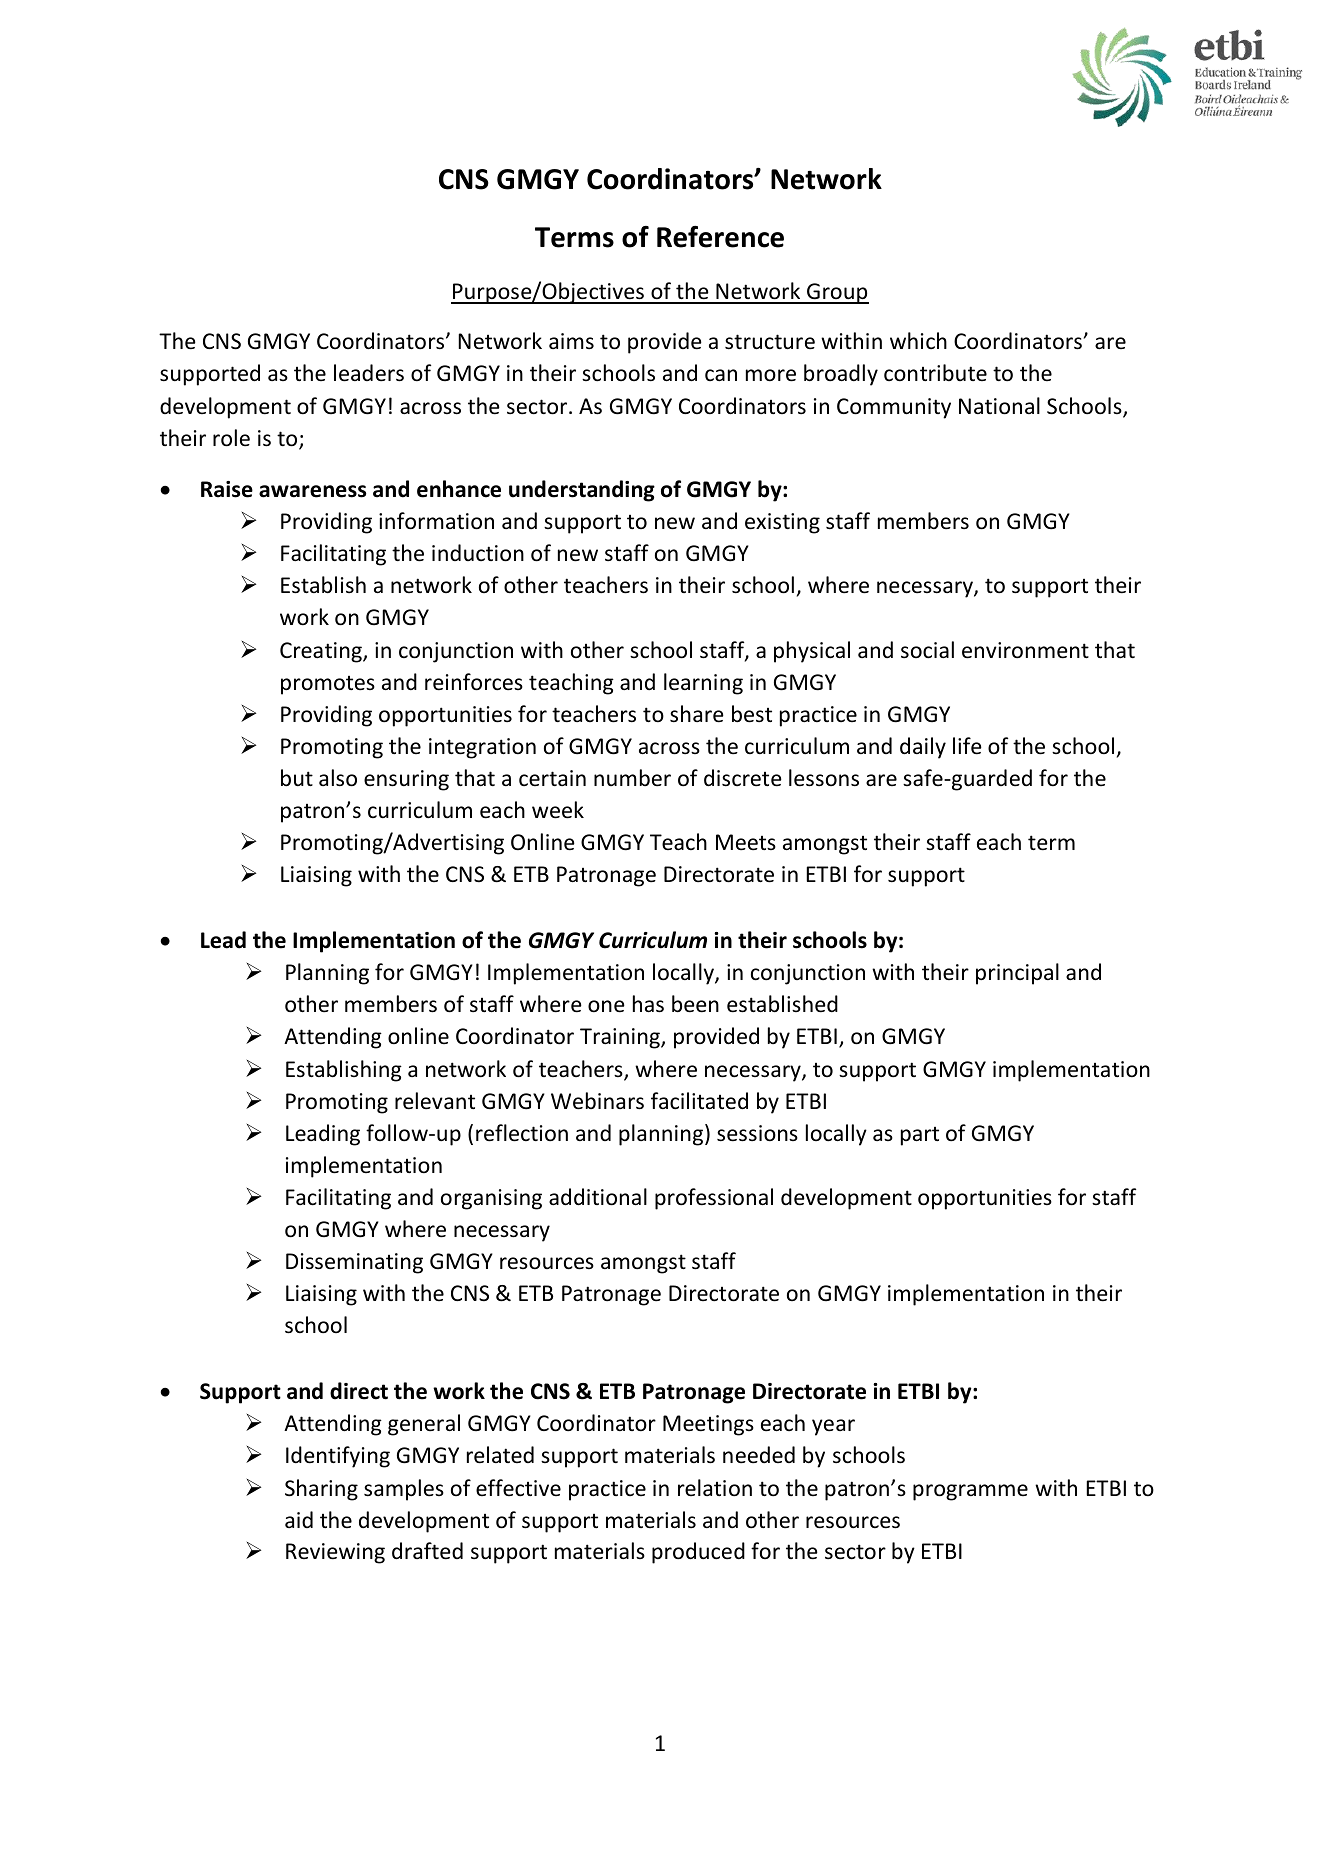 The width and height of the page is (1320, 1866). Describe the element at coordinates (697, 714) in the page. I see `share` at that location.
